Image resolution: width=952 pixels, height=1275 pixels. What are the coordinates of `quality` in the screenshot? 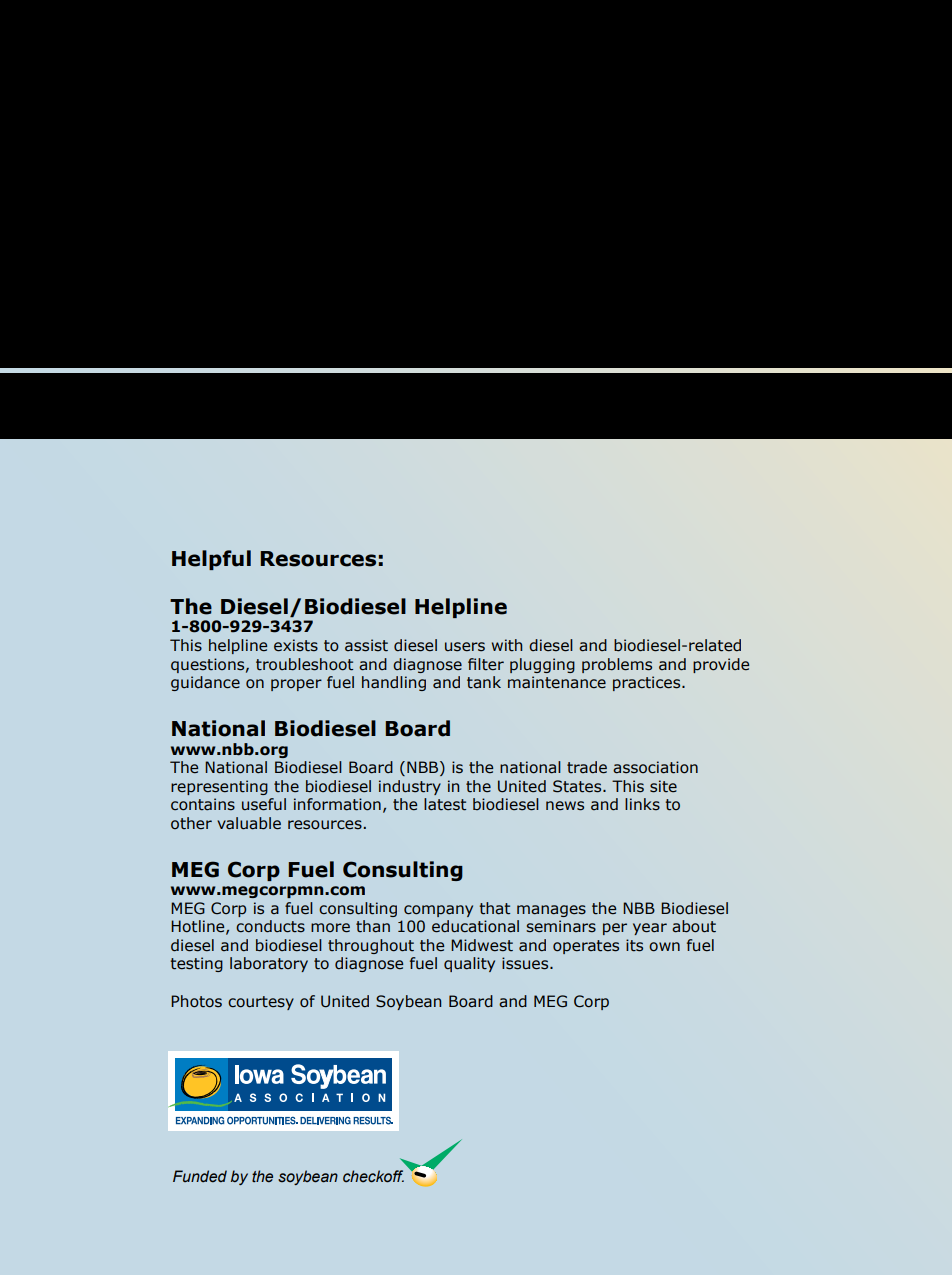 It's located at (469, 964).
